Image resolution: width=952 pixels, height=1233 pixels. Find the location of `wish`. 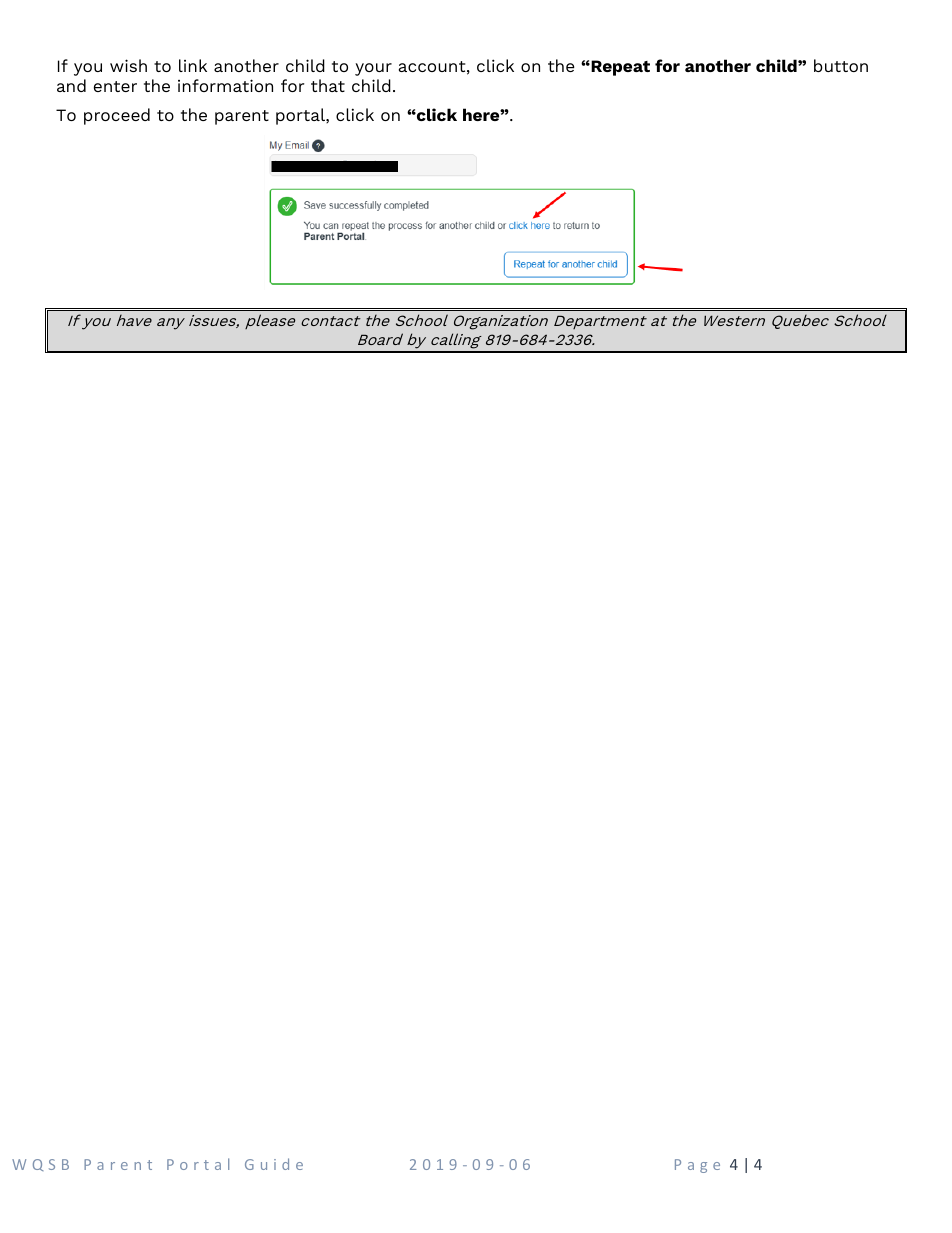

wish is located at coordinates (128, 65).
